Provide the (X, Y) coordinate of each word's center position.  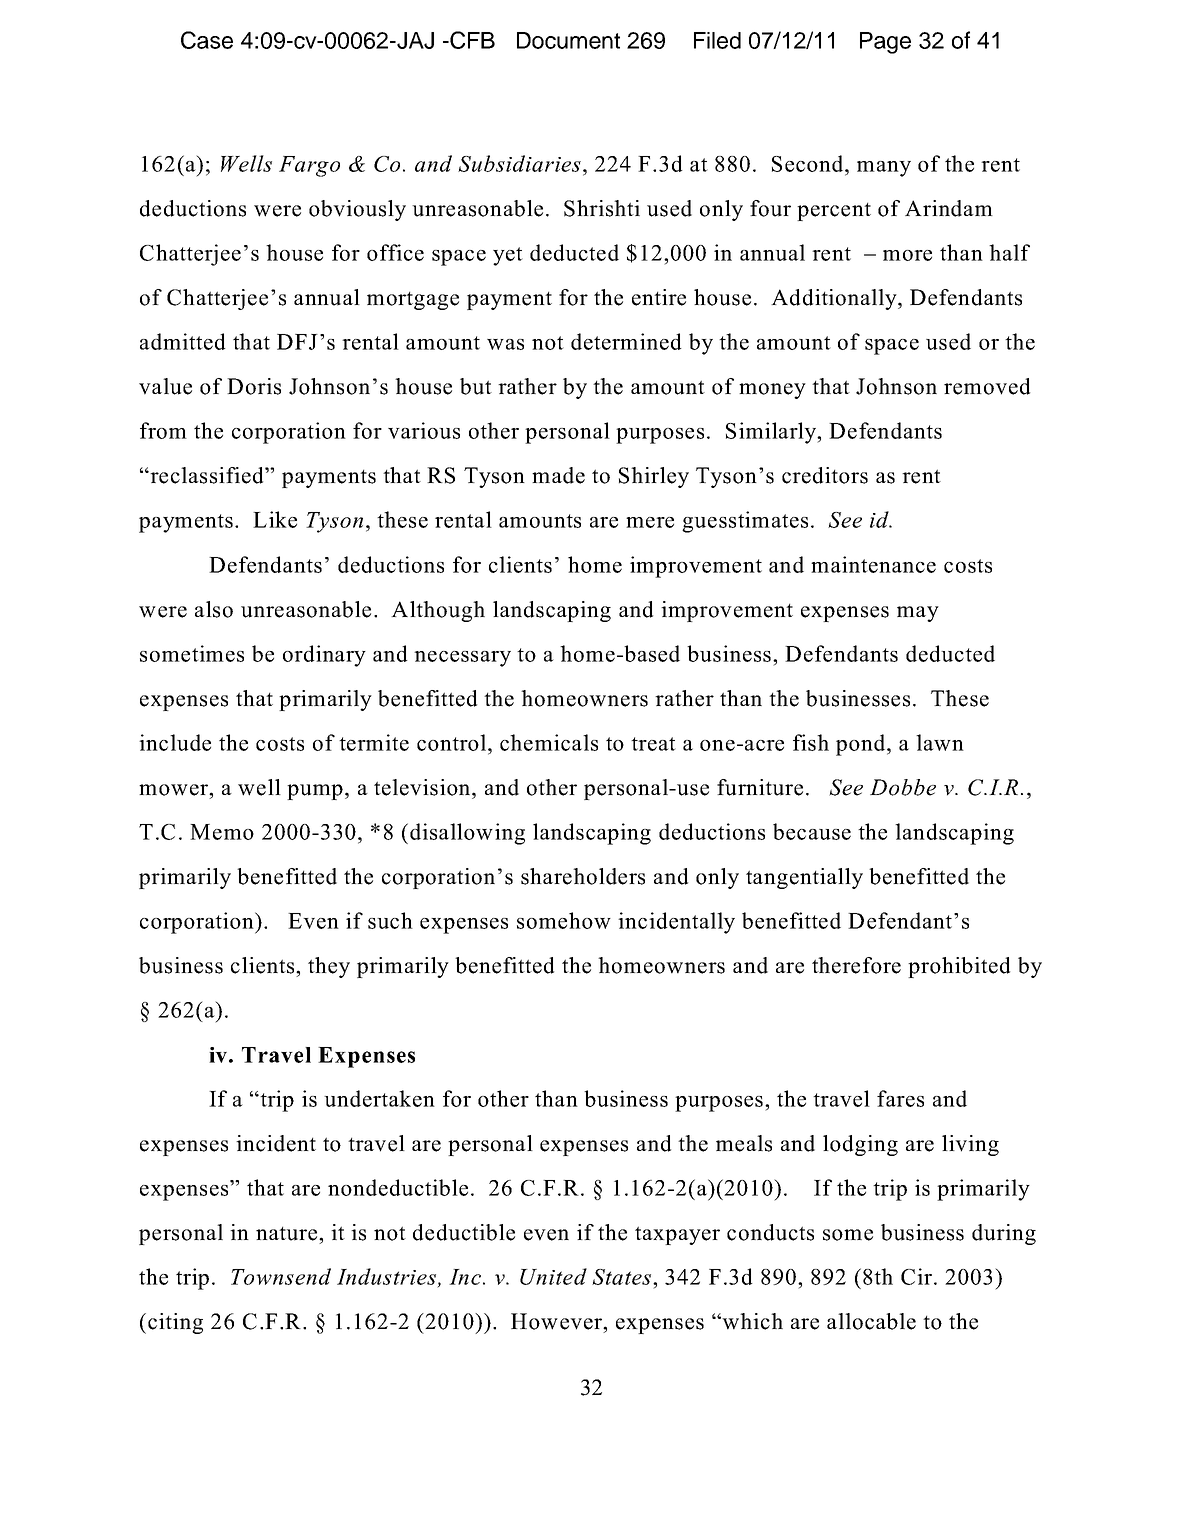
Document (568, 40)
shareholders (583, 876)
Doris (254, 386)
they (329, 967)
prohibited (959, 967)
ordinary (324, 656)
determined (626, 341)
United (553, 1276)
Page (885, 43)
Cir (916, 1276)
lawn (940, 742)
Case (207, 40)
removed (987, 386)
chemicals (549, 742)
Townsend (281, 1276)
